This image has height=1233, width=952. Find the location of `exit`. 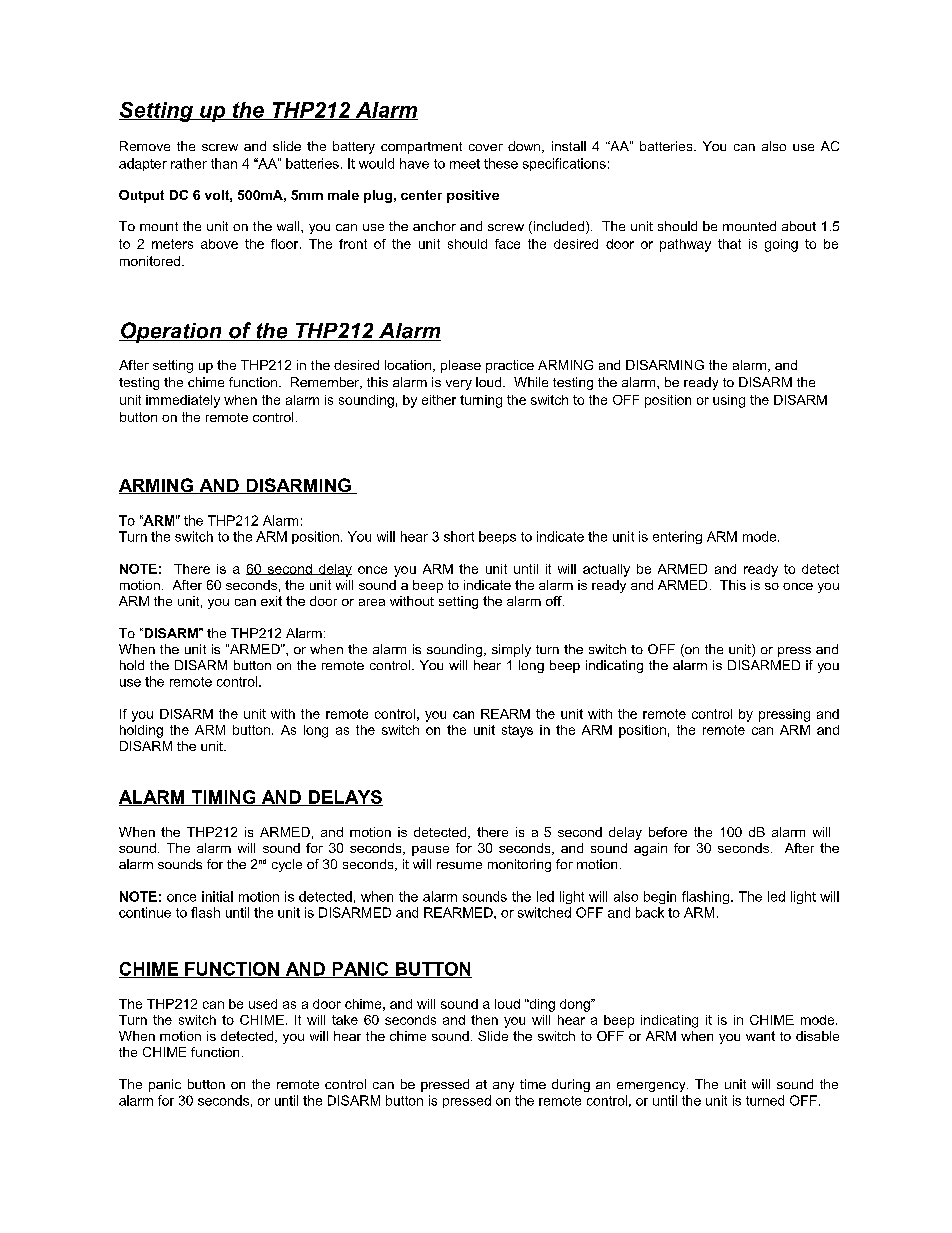

exit is located at coordinates (271, 601).
